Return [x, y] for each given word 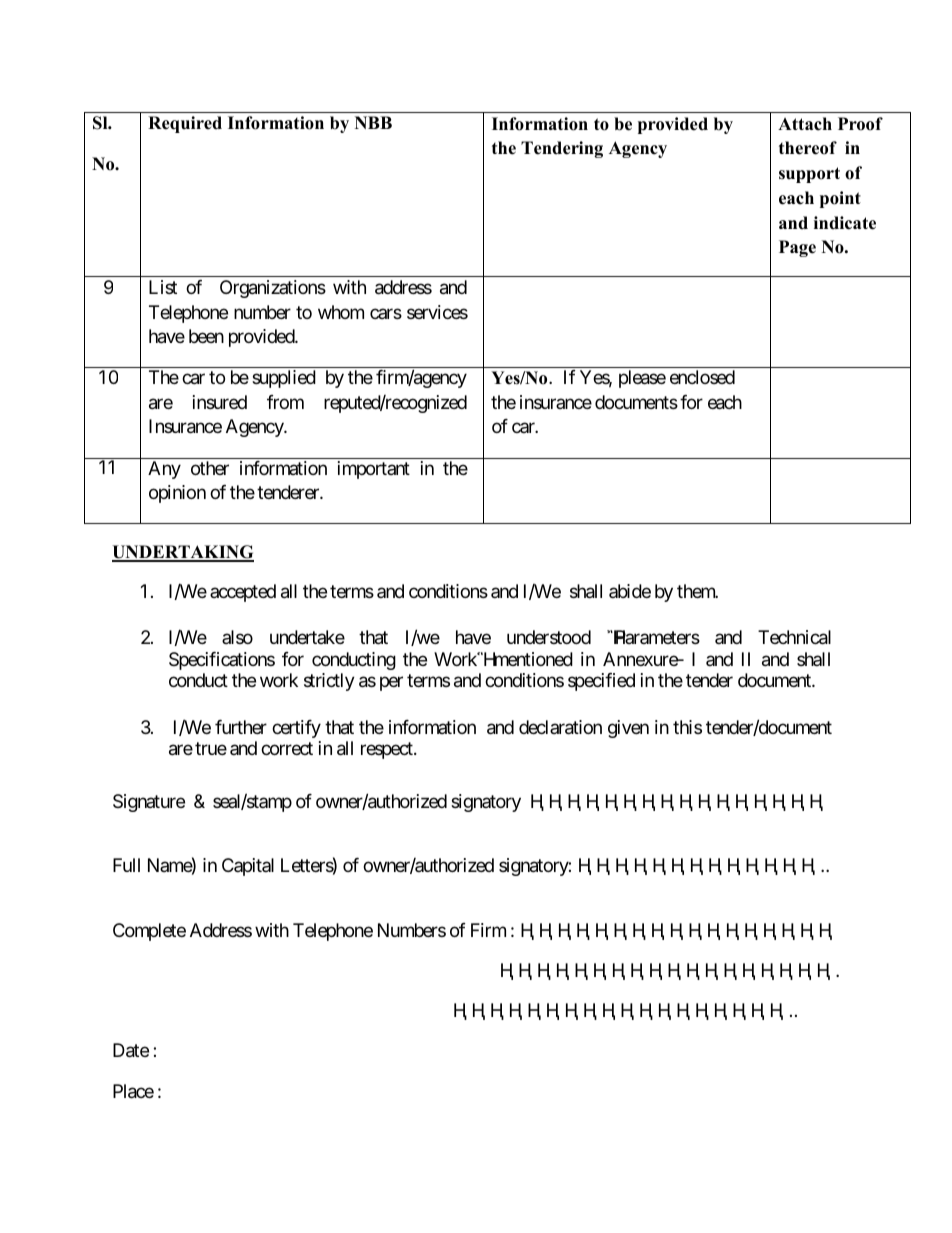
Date [131, 1050]
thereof [808, 148]
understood [549, 637]
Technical [794, 637]
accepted [243, 593]
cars [386, 313]
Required [185, 124]
